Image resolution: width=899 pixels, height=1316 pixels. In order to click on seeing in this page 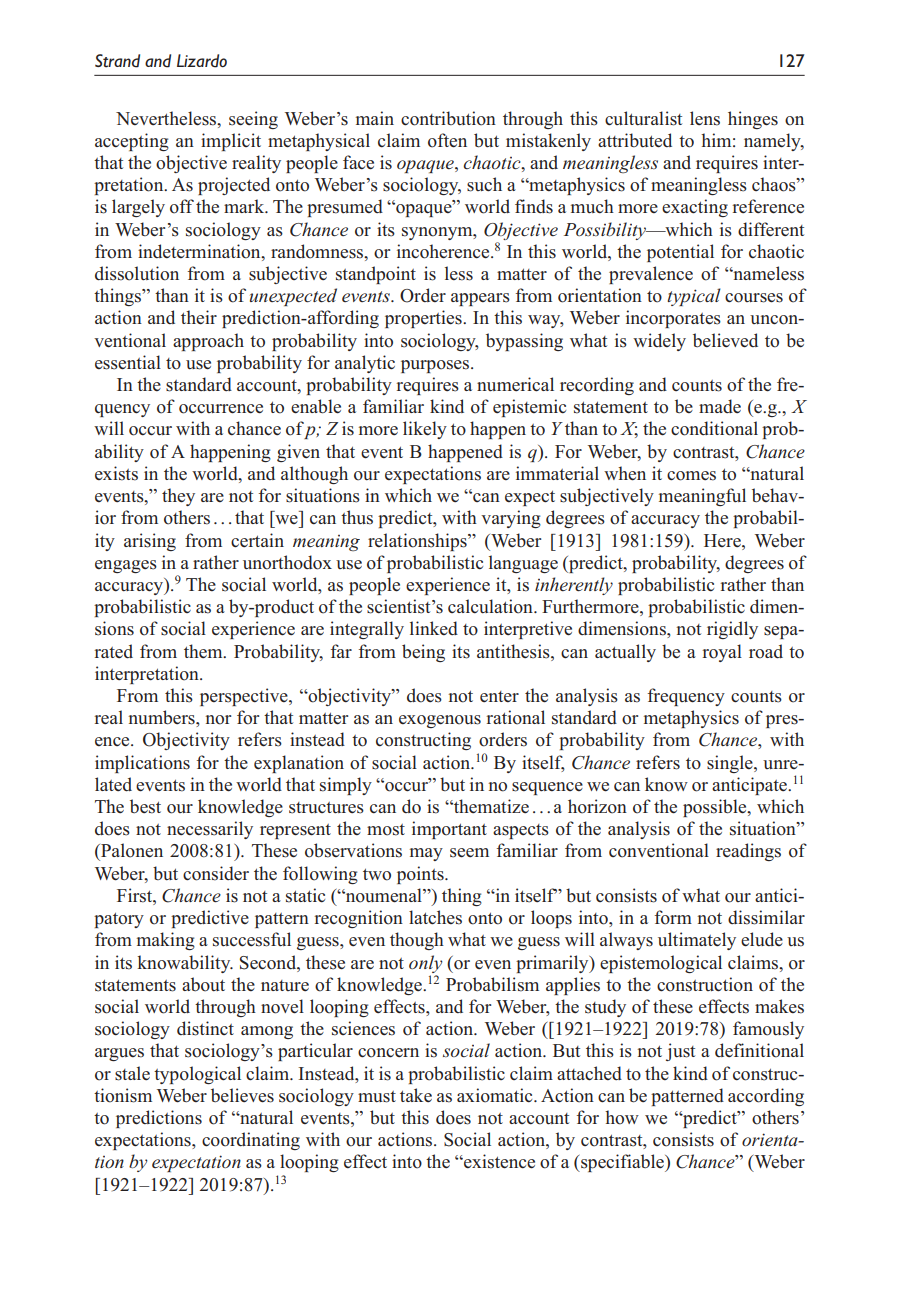, I will do `click(253, 120)`.
